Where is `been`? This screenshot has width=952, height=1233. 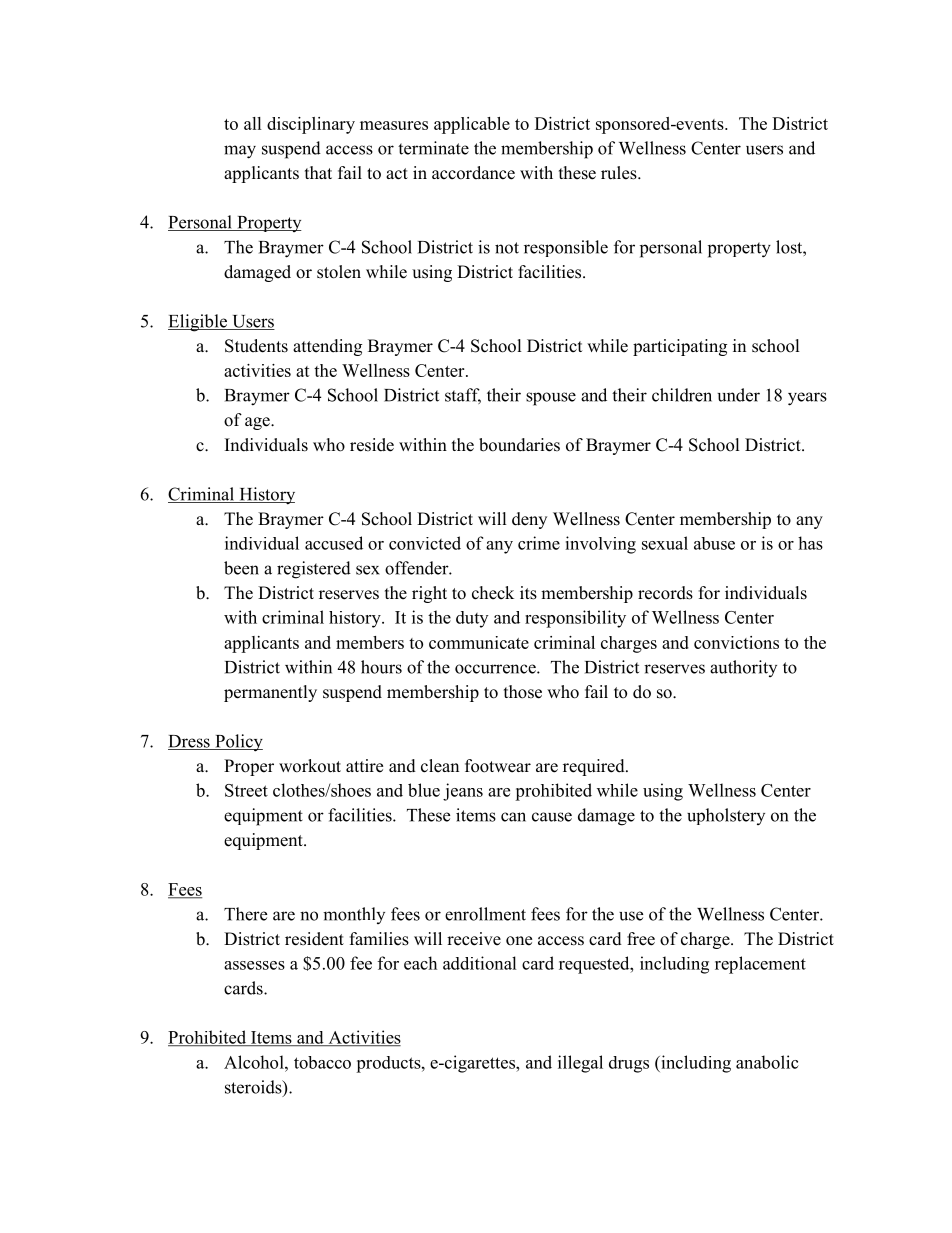
been is located at coordinates (241, 568).
